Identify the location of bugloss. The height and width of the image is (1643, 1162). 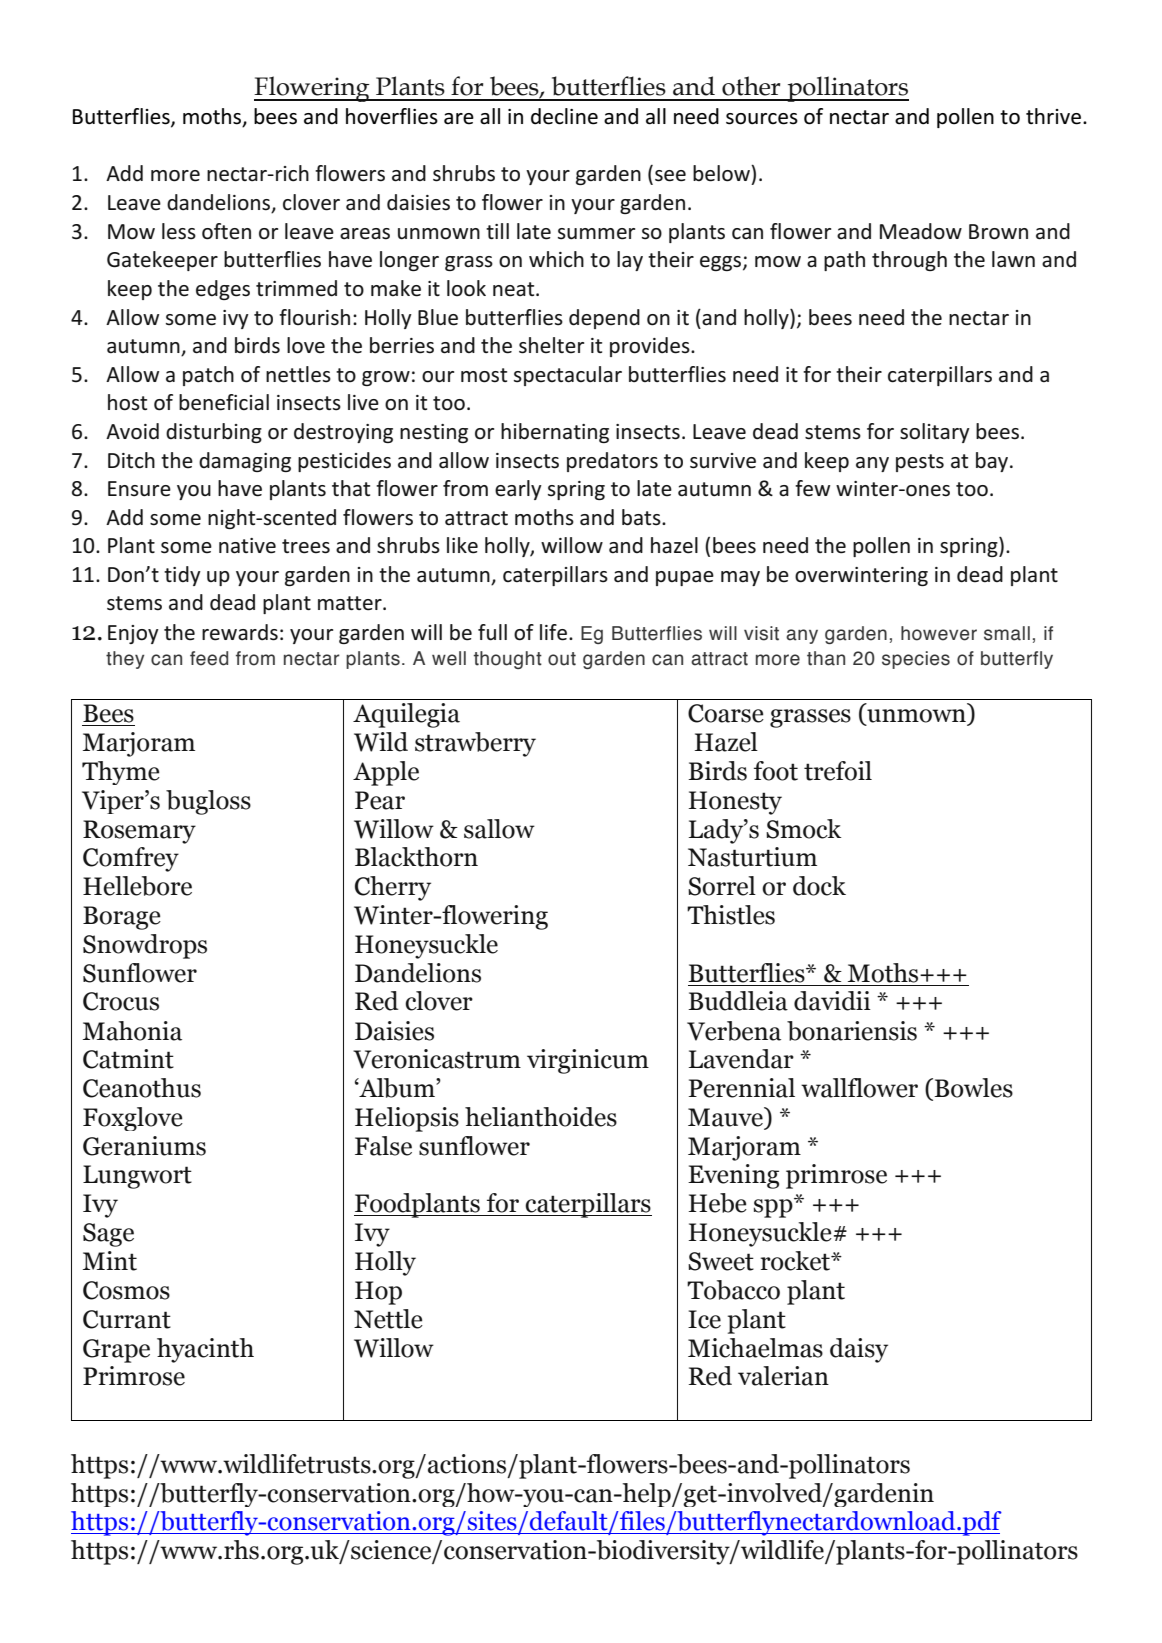
(208, 802).
